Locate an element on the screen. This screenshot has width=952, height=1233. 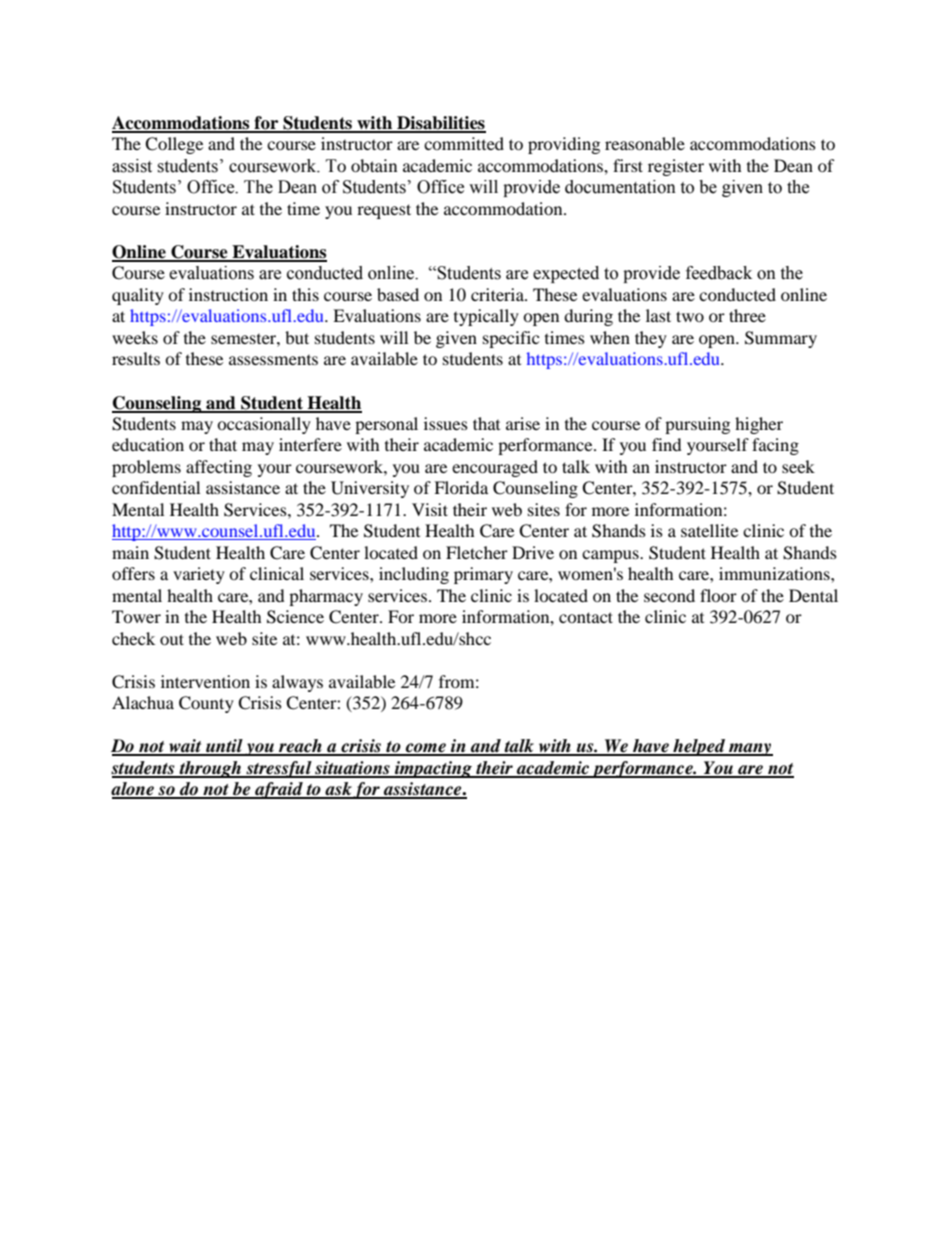
encouraged is located at coordinates (495, 468).
